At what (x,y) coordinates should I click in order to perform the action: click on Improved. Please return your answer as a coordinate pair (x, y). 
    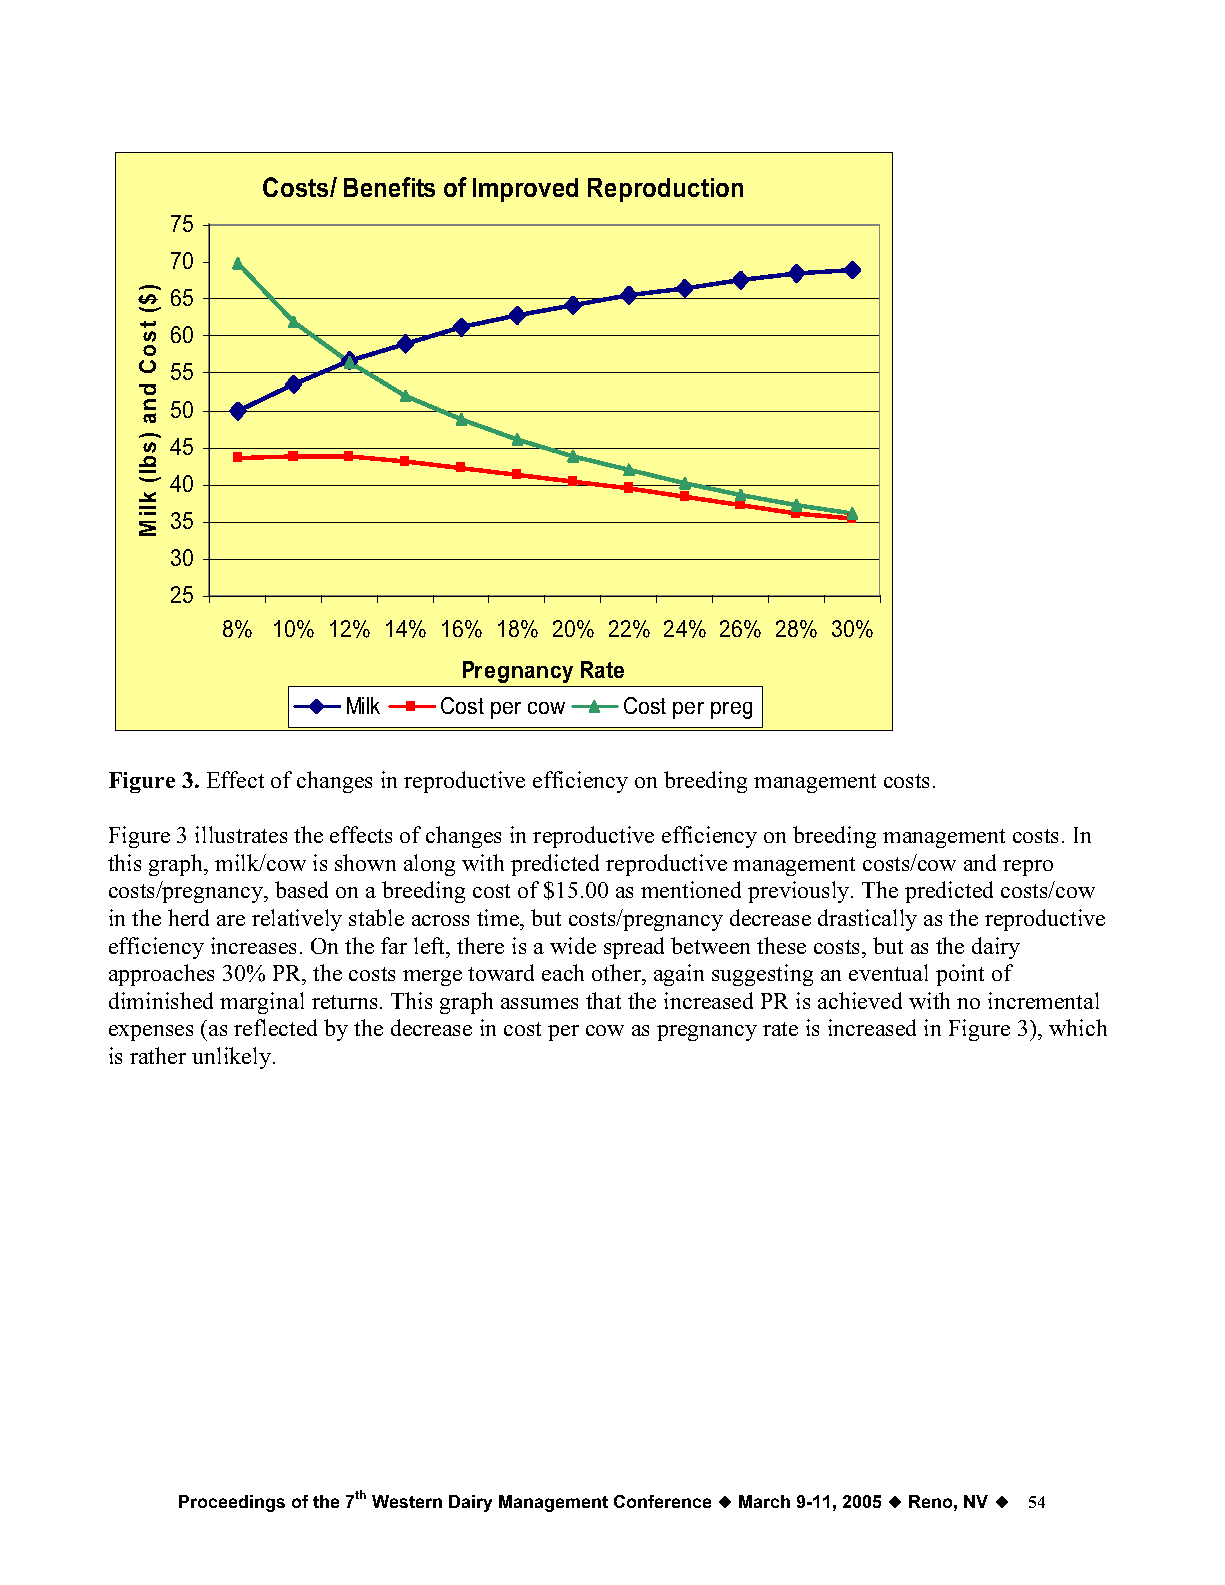
    Looking at the image, I should click on (525, 190).
